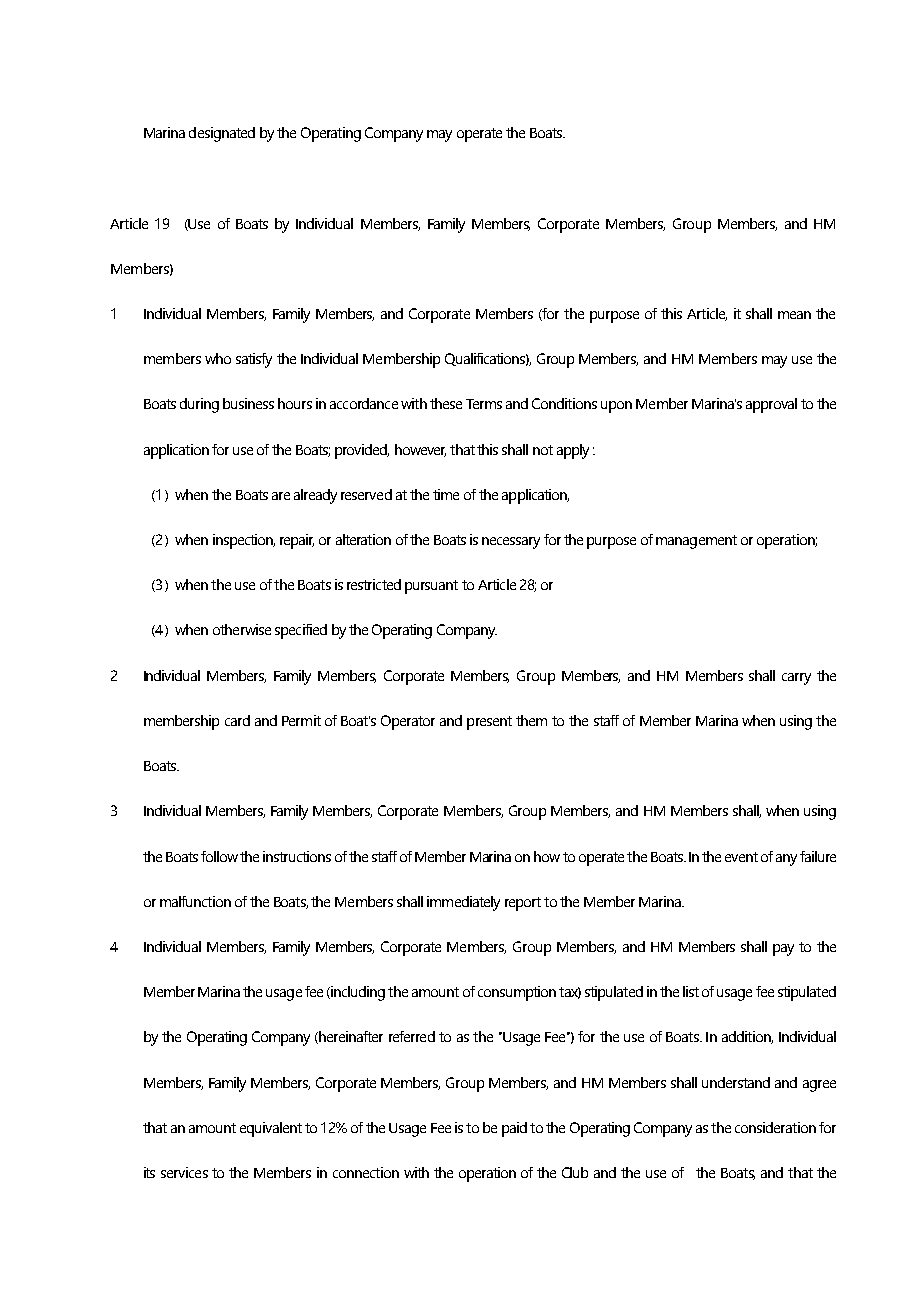 This image has width=924, height=1308. Describe the element at coordinates (489, 723) in the image. I see `present` at that location.
